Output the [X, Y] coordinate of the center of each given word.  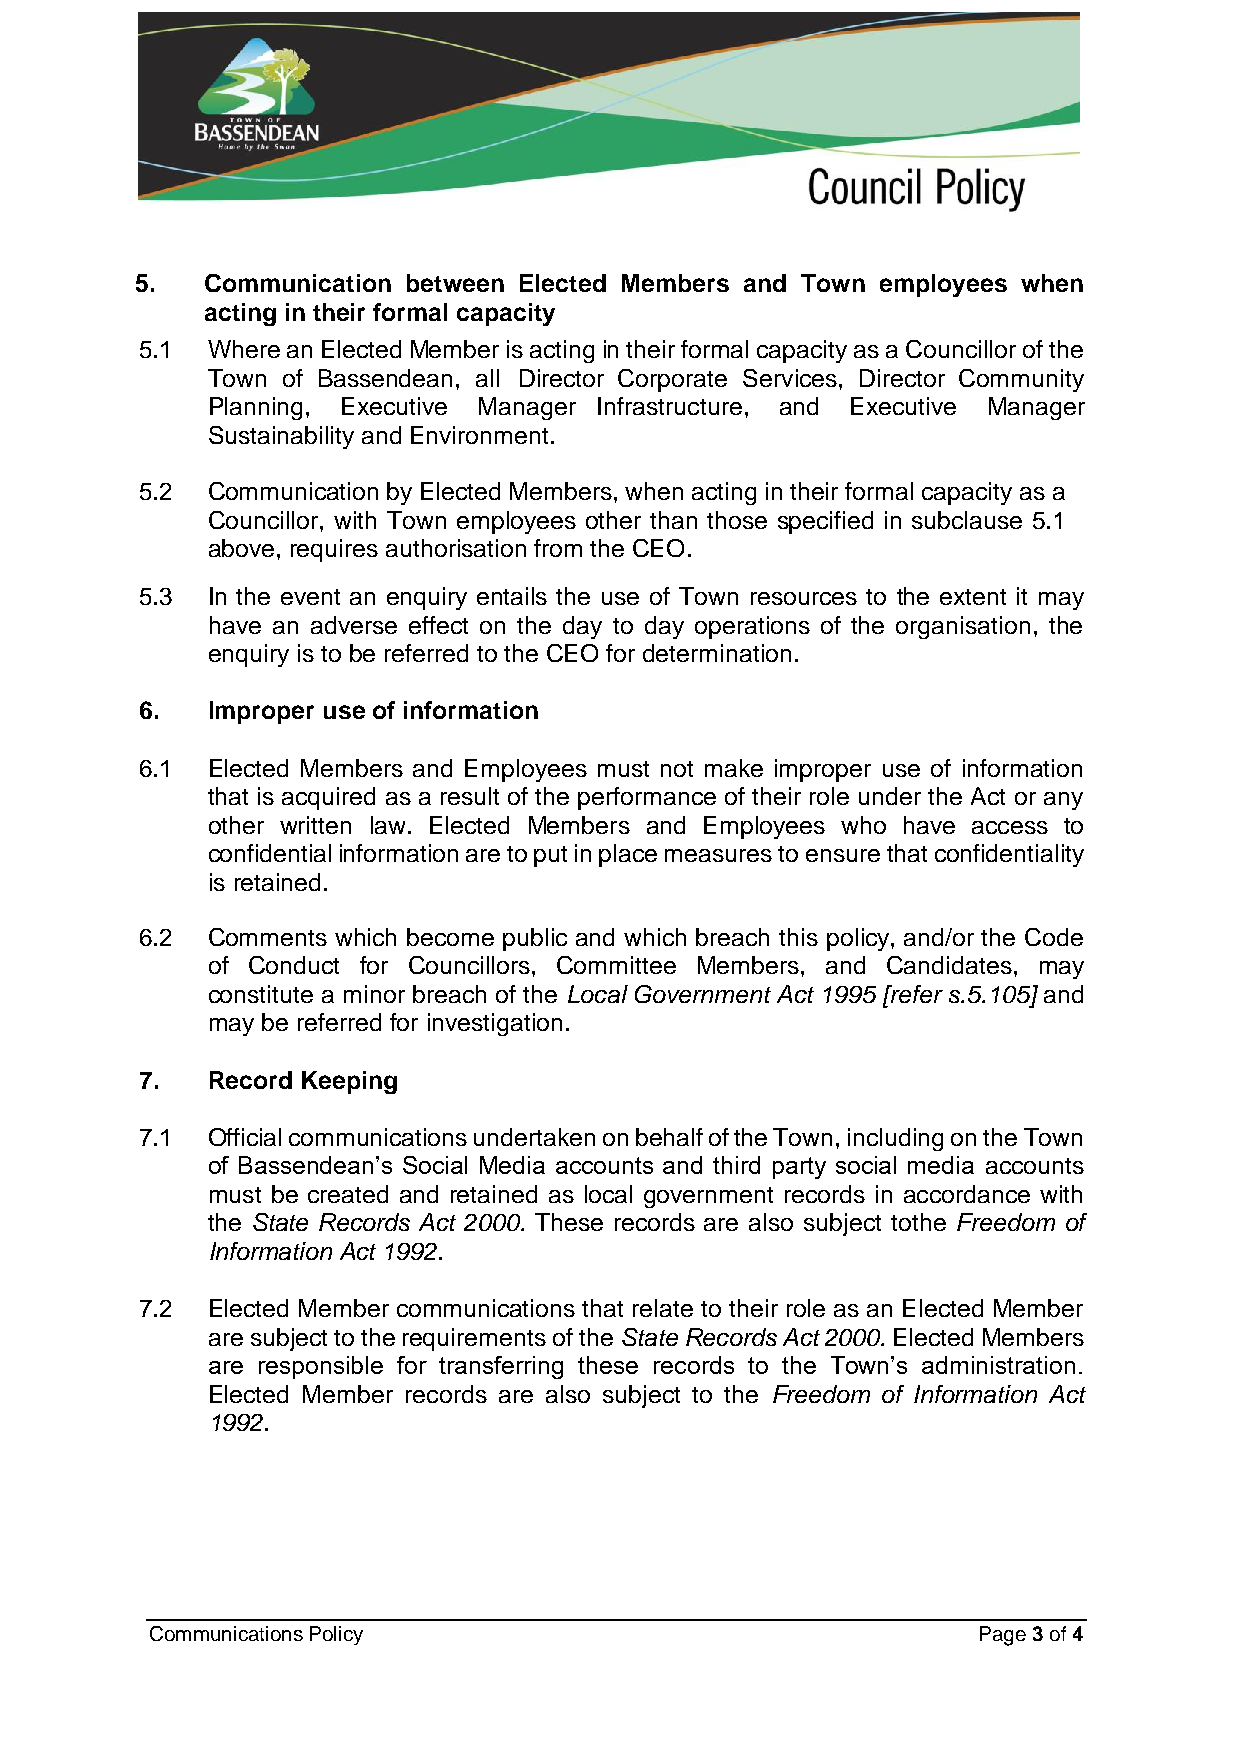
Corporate [672, 380]
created [348, 1194]
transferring [501, 1367]
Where [244, 349]
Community [1021, 380]
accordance [967, 1194]
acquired [328, 798]
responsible [321, 1367]
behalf [669, 1137]
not [677, 769]
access [1010, 827]
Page [1003, 1636]
